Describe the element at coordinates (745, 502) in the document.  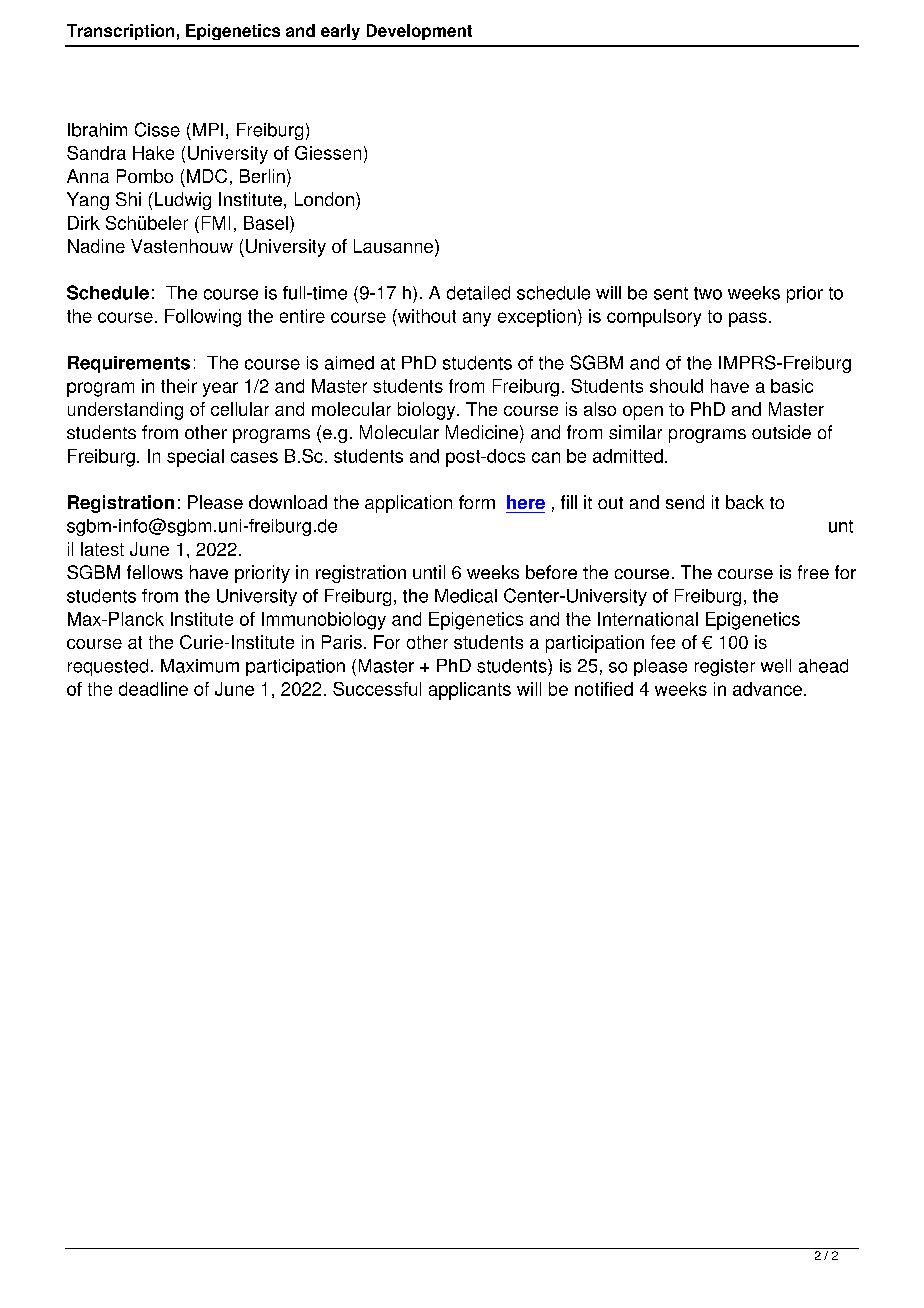
I see `back` at that location.
